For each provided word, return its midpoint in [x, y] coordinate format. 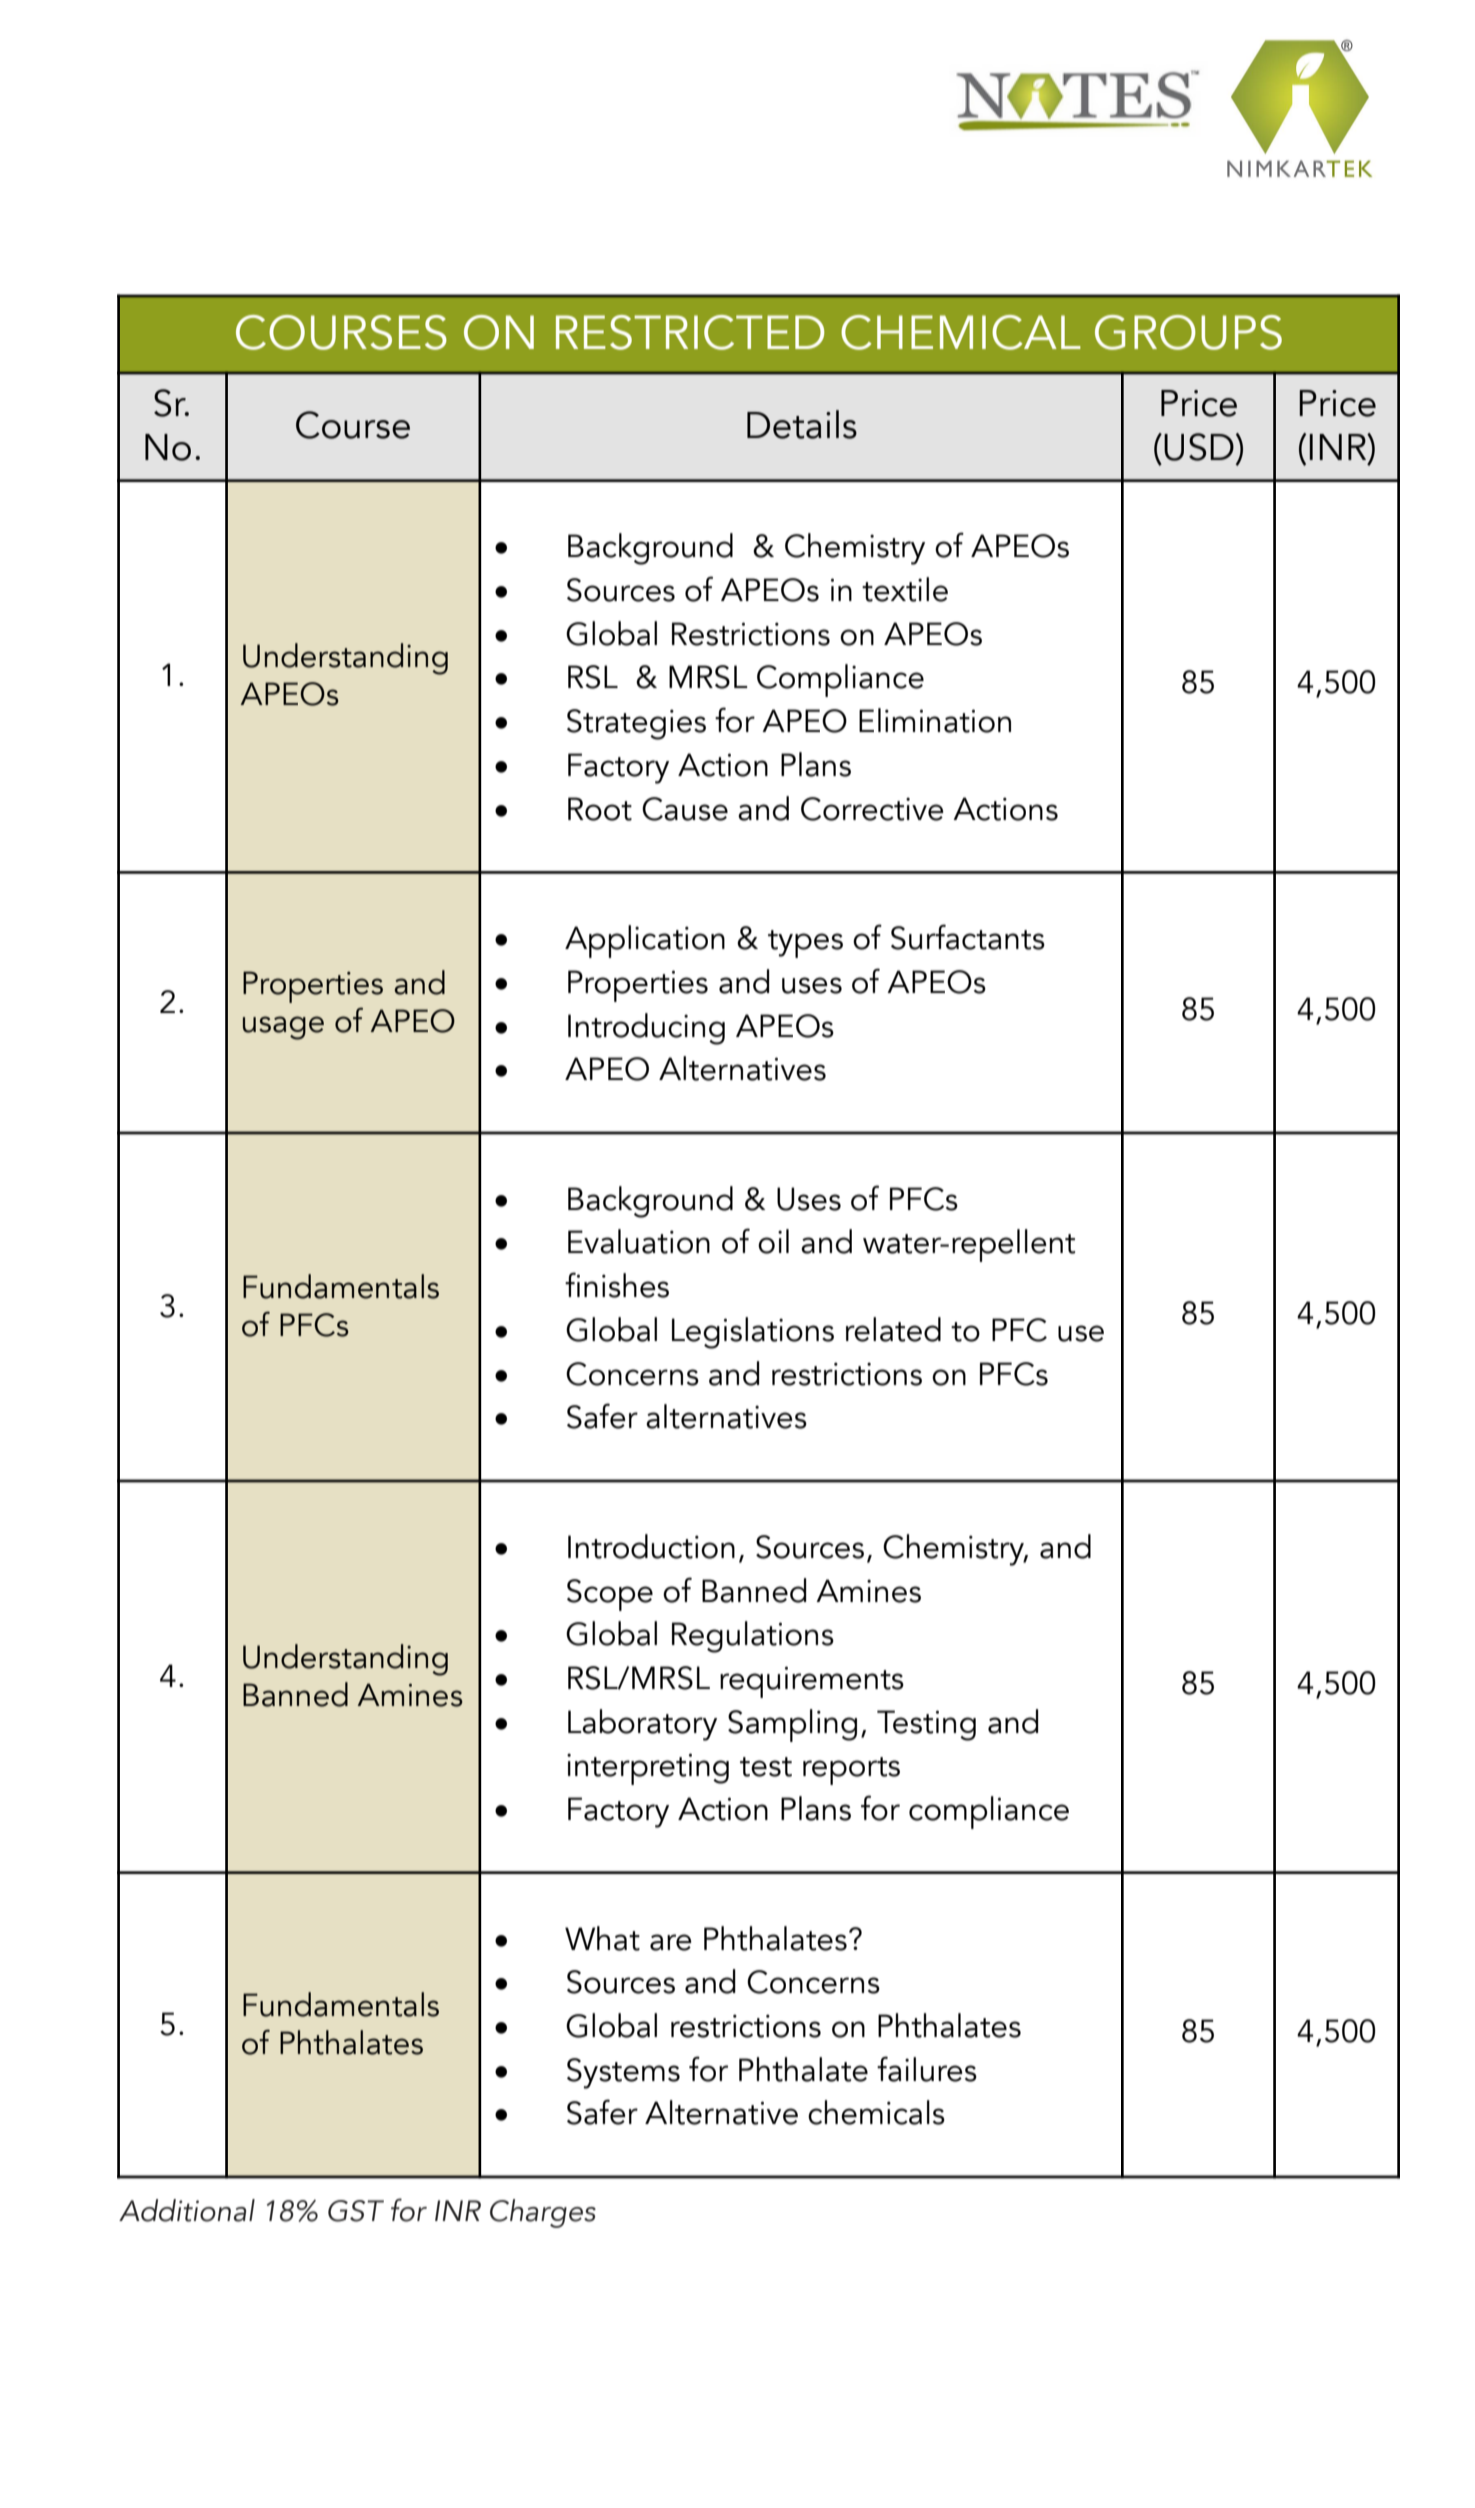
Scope [610, 1595]
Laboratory [642, 1725]
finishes [617, 1285]
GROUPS [1188, 332]
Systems [623, 2073]
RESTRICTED [690, 332]
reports [851, 1771]
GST [356, 2211]
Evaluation [639, 1241]
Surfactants [968, 937]
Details [802, 424]
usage [283, 1028]
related [893, 1329]
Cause [685, 809]
